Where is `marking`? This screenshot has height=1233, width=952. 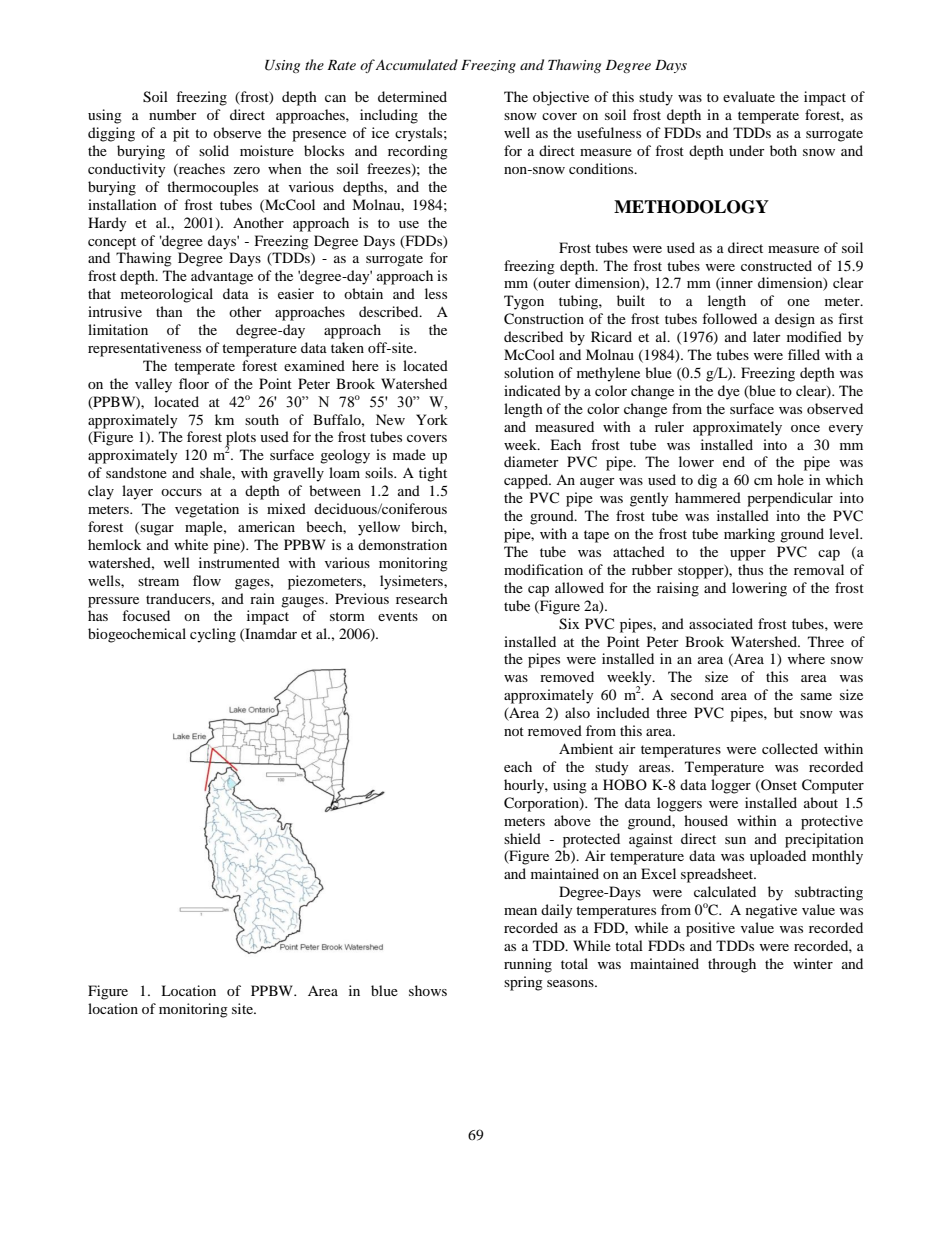
marking is located at coordinates (749, 535).
